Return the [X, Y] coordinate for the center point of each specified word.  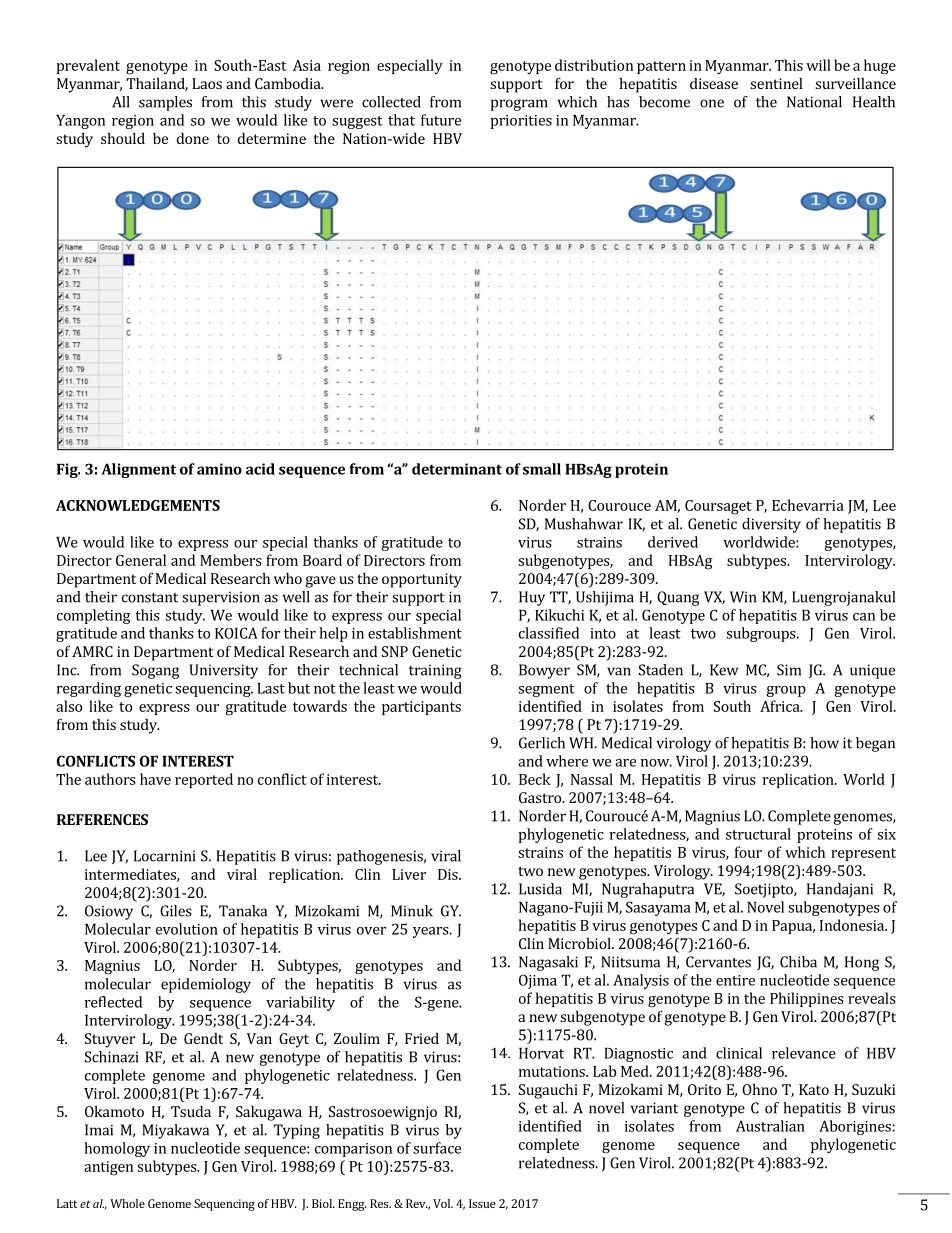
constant [150, 598]
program [519, 105]
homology [117, 1149]
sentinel [776, 83]
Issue [482, 1203]
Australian [770, 1126]
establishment [415, 633]
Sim [789, 670]
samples [165, 103]
